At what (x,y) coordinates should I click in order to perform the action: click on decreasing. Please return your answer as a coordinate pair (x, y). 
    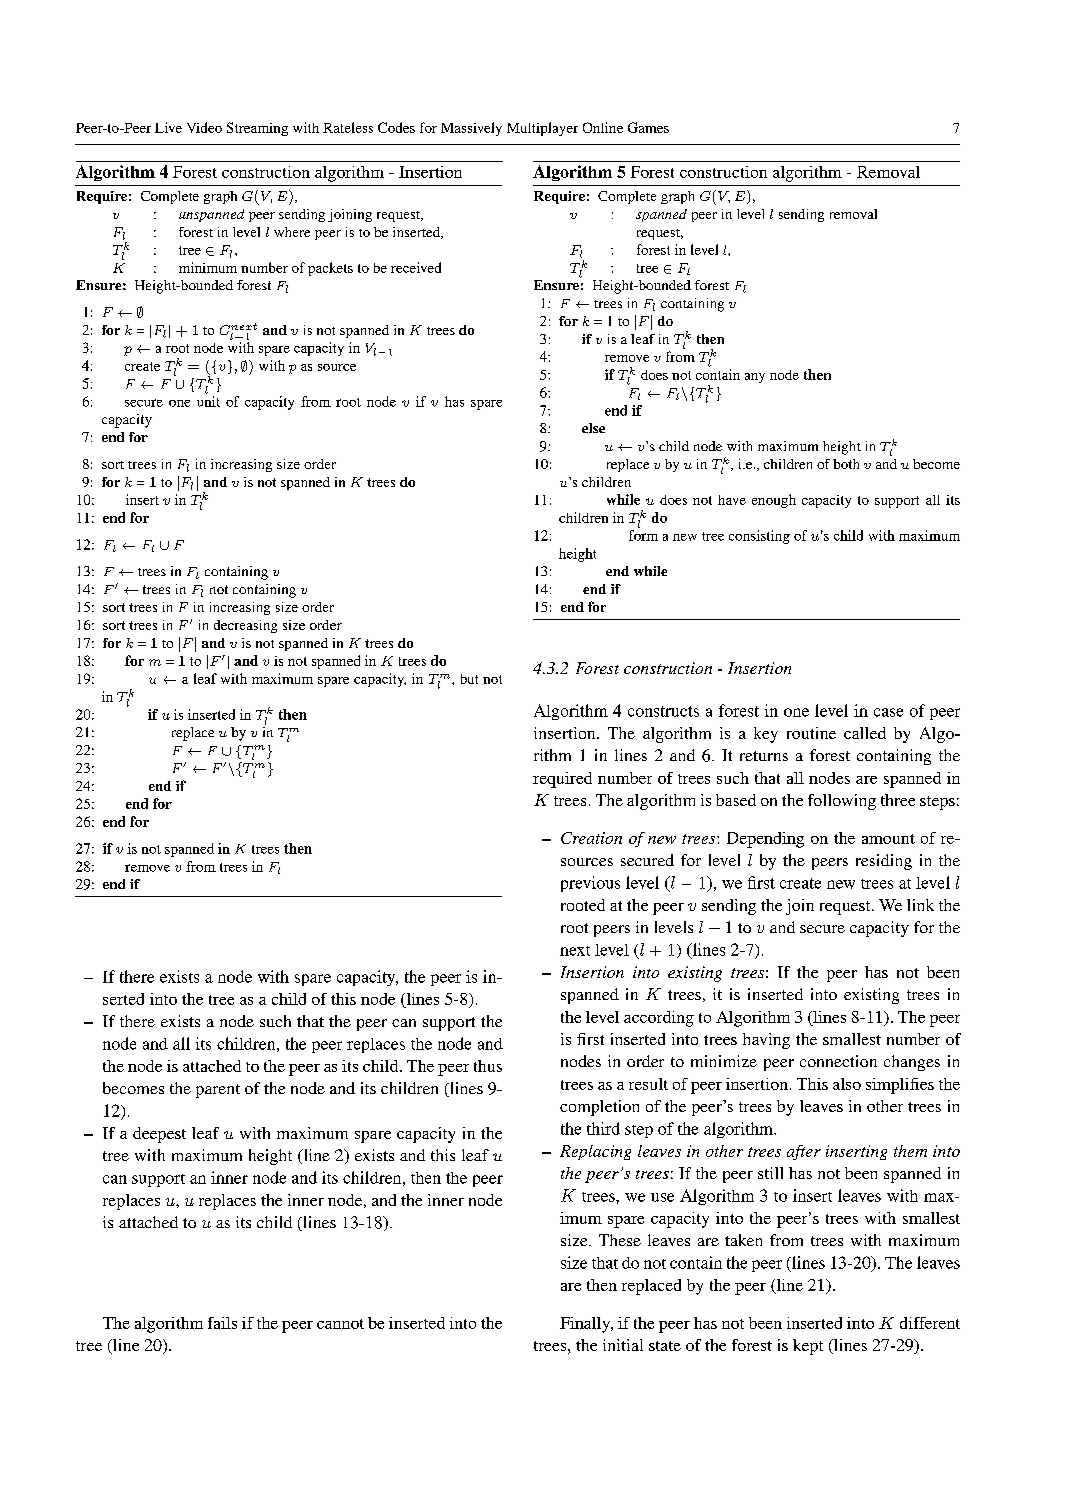
    Looking at the image, I should click on (245, 626).
